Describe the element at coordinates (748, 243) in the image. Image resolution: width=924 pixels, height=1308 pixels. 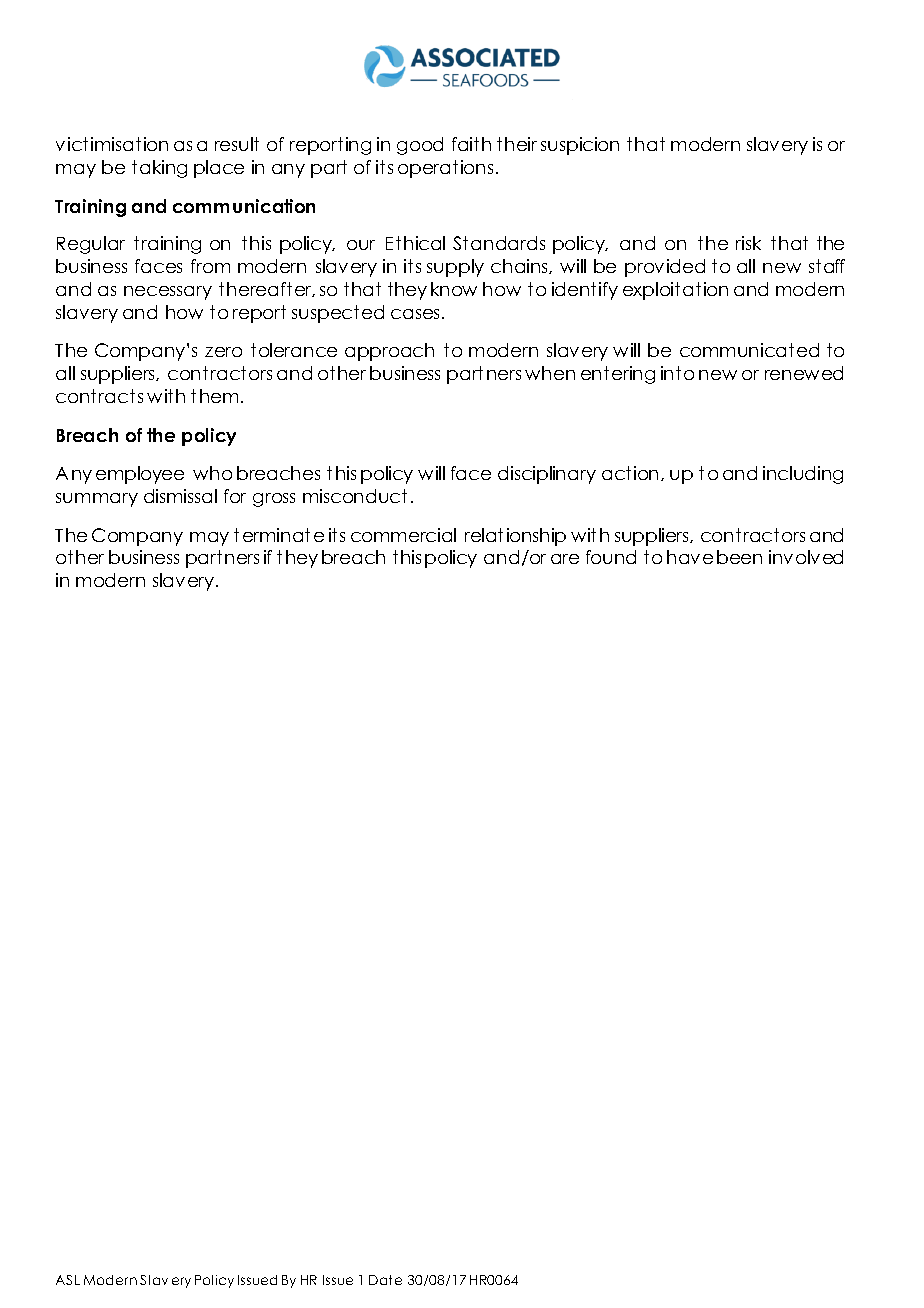
I see `risk` at that location.
